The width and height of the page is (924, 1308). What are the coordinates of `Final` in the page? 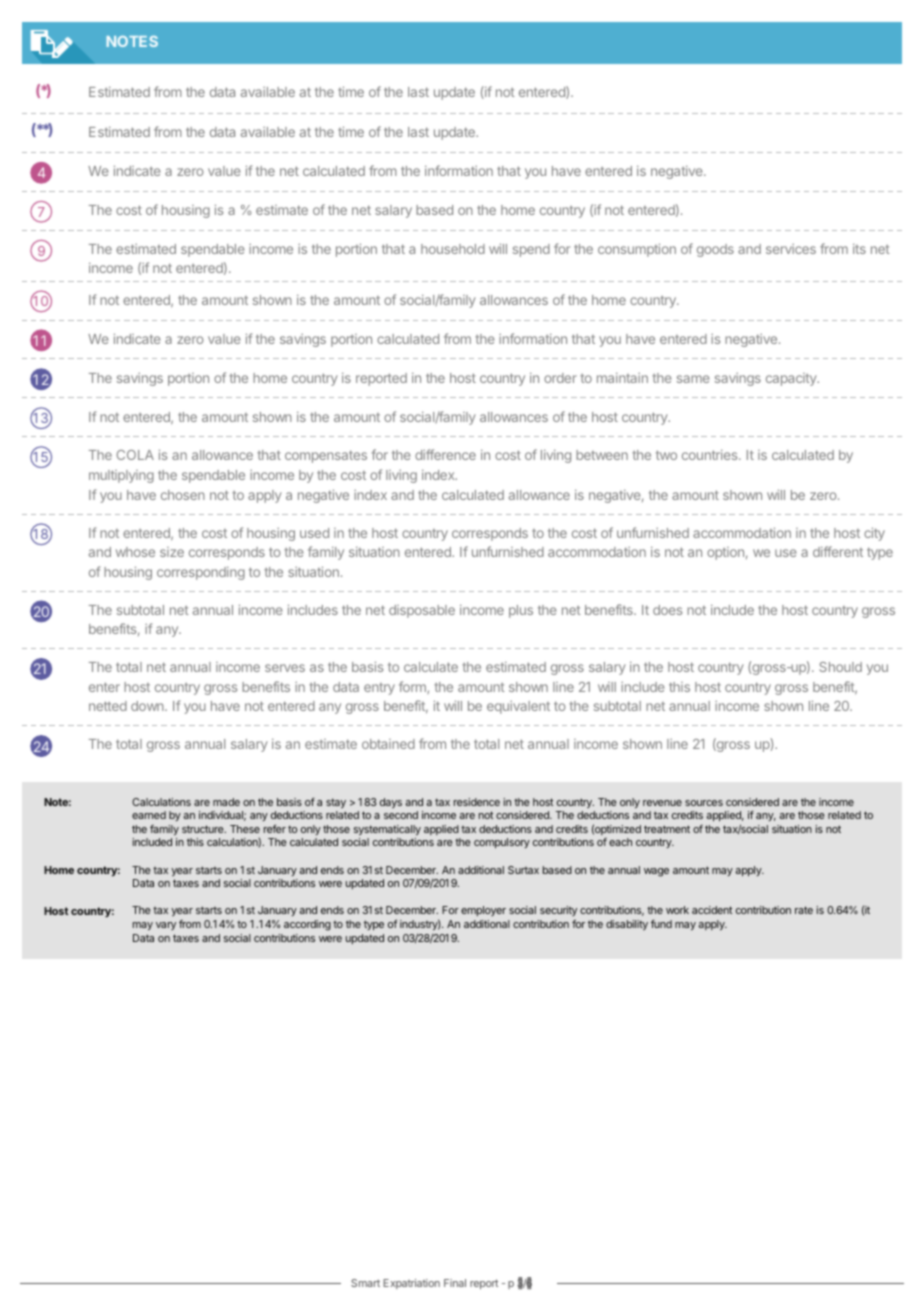 It's located at (455, 1283).
